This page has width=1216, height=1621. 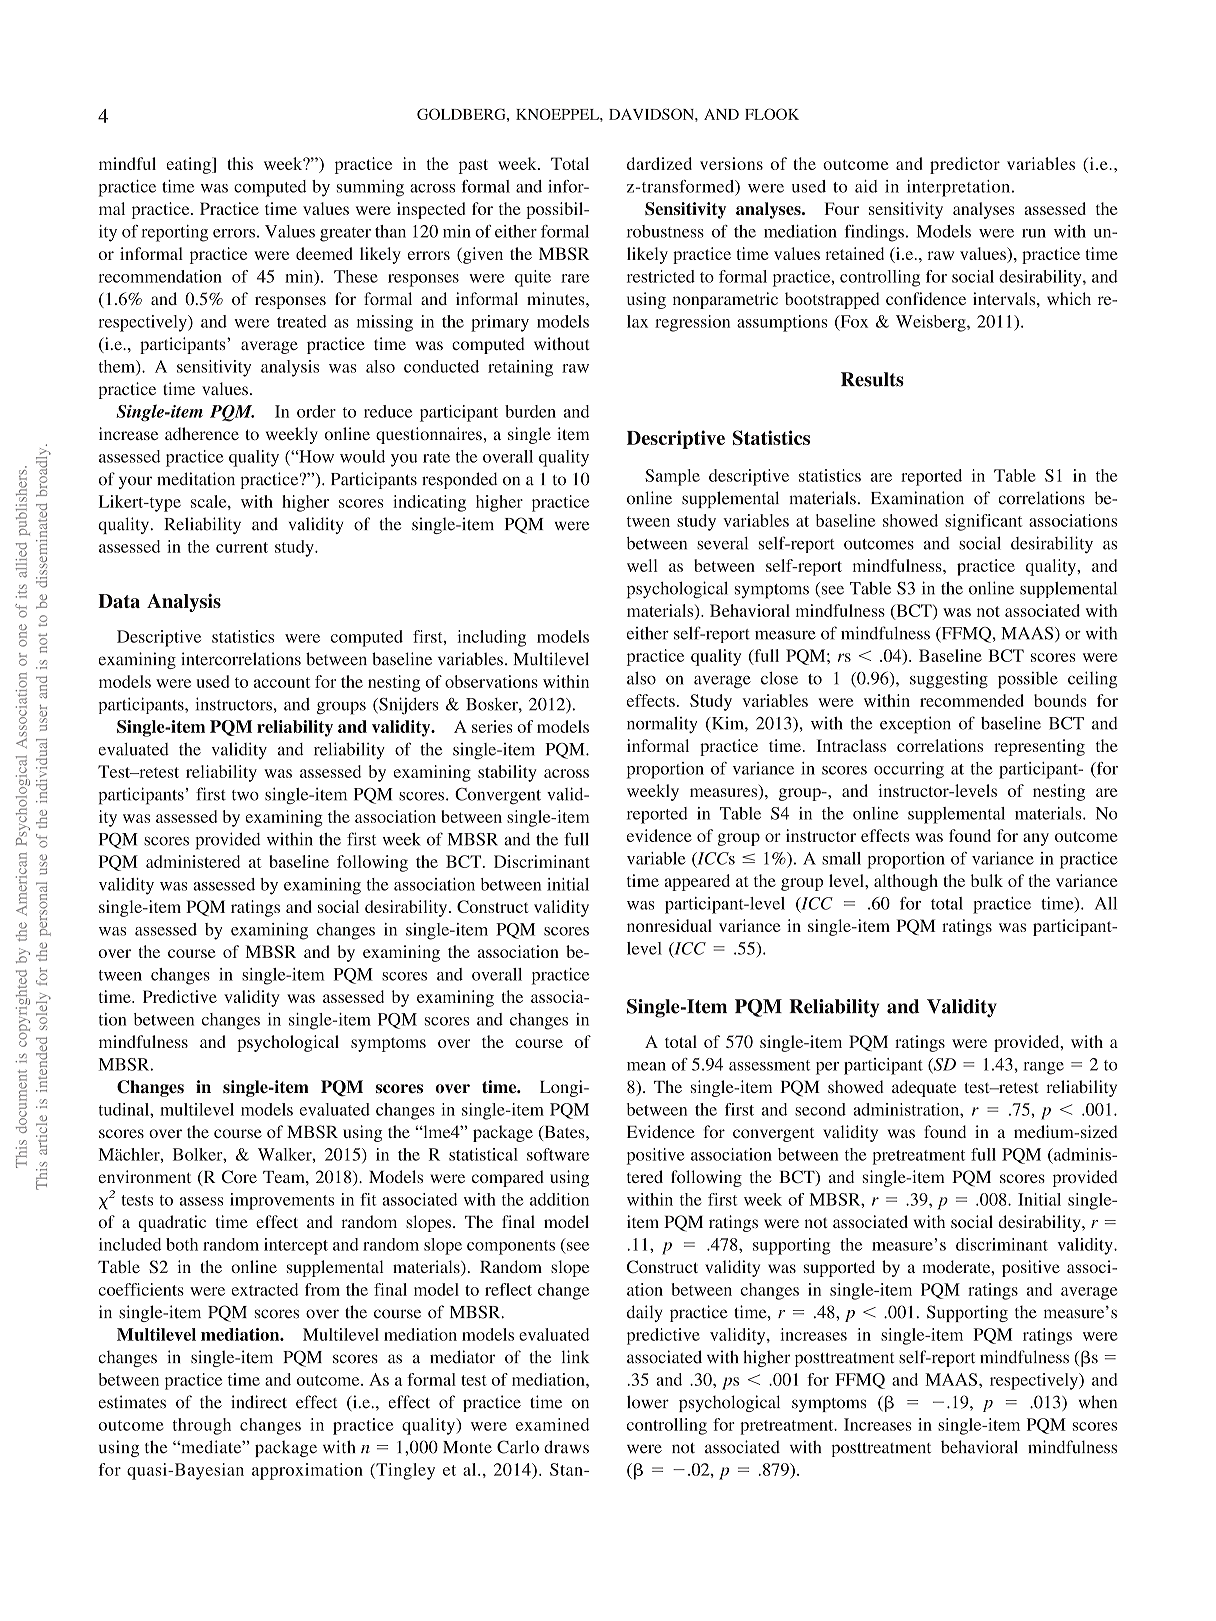 I want to click on indirect, so click(x=259, y=1402).
